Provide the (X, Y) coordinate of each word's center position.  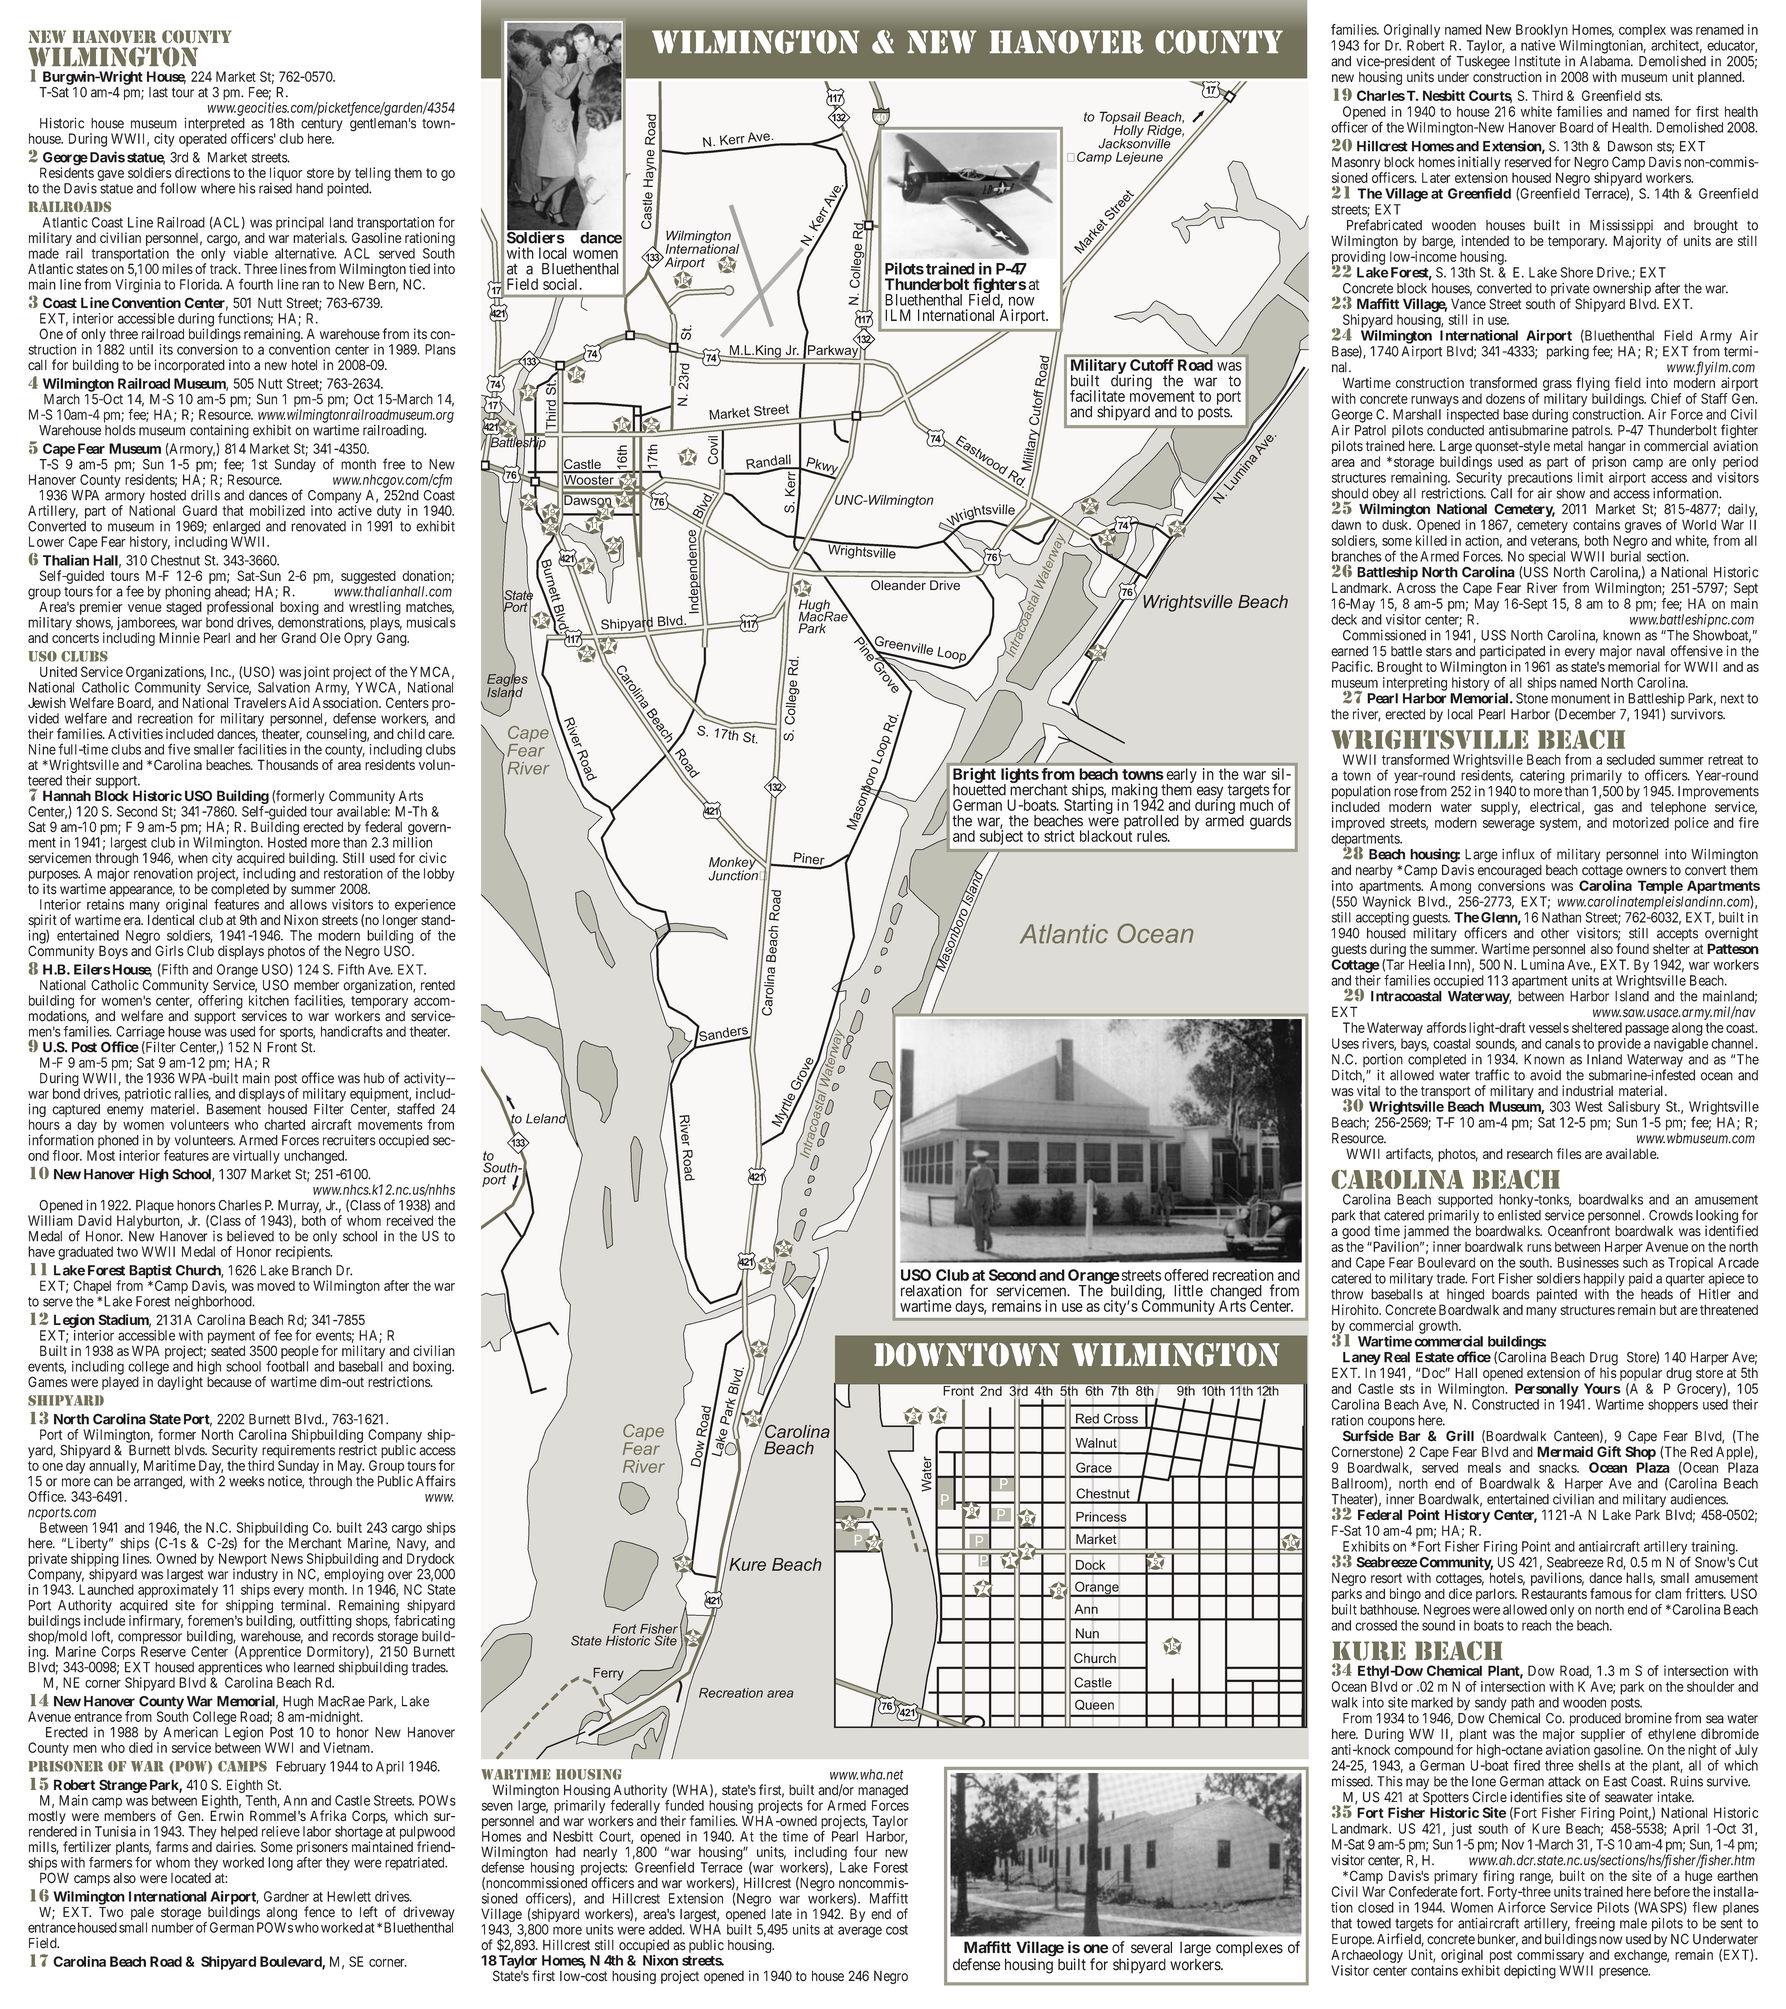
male (1633, 1923)
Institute (1538, 61)
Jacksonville (1135, 142)
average (860, 1932)
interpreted (215, 125)
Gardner (286, 1896)
